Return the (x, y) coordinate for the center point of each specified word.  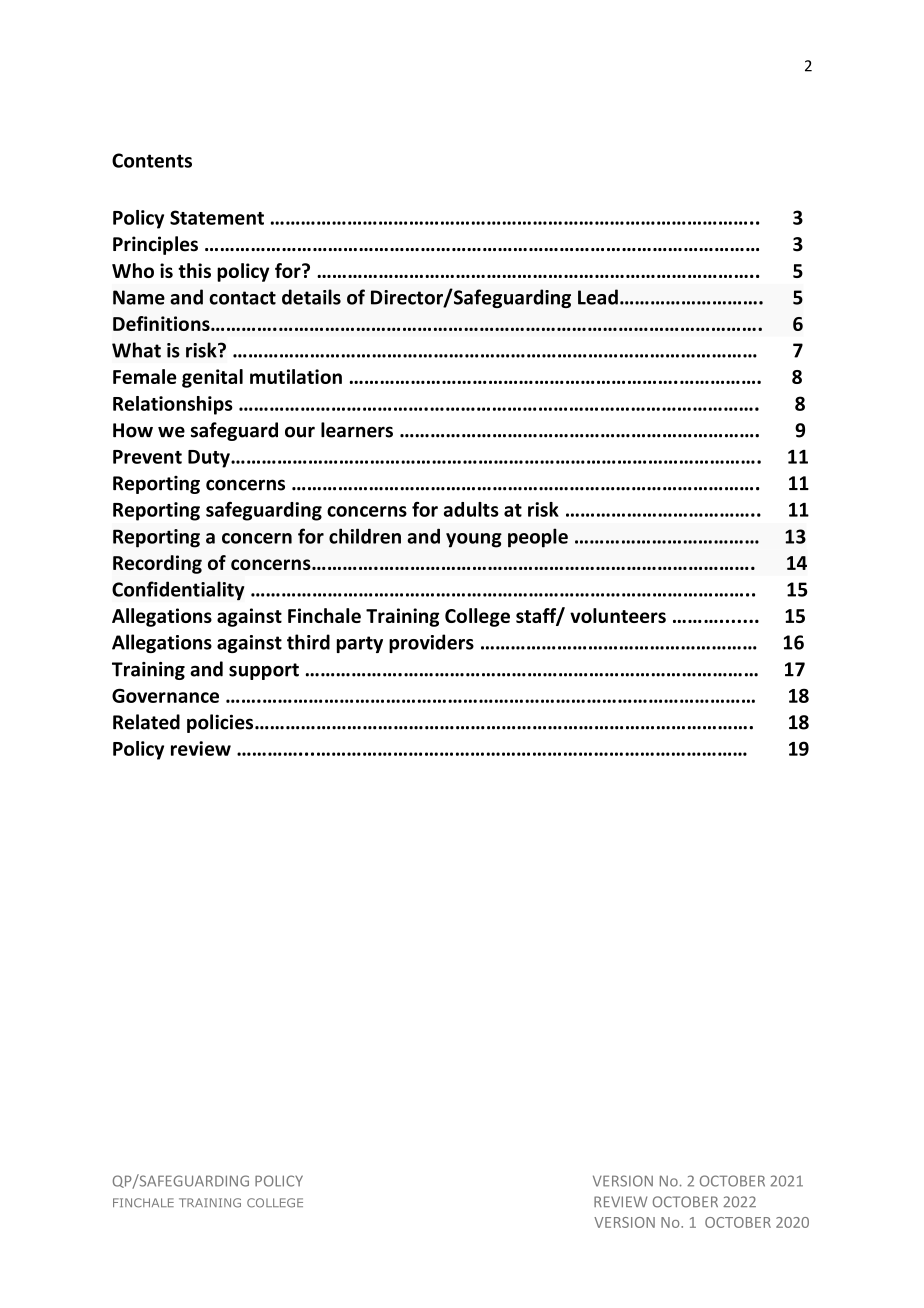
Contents (152, 160)
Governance (165, 695)
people (538, 538)
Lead (598, 297)
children (365, 536)
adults (471, 509)
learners (357, 430)
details (311, 297)
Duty (210, 459)
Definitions (162, 323)
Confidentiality (178, 591)
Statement (217, 217)
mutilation (296, 376)
